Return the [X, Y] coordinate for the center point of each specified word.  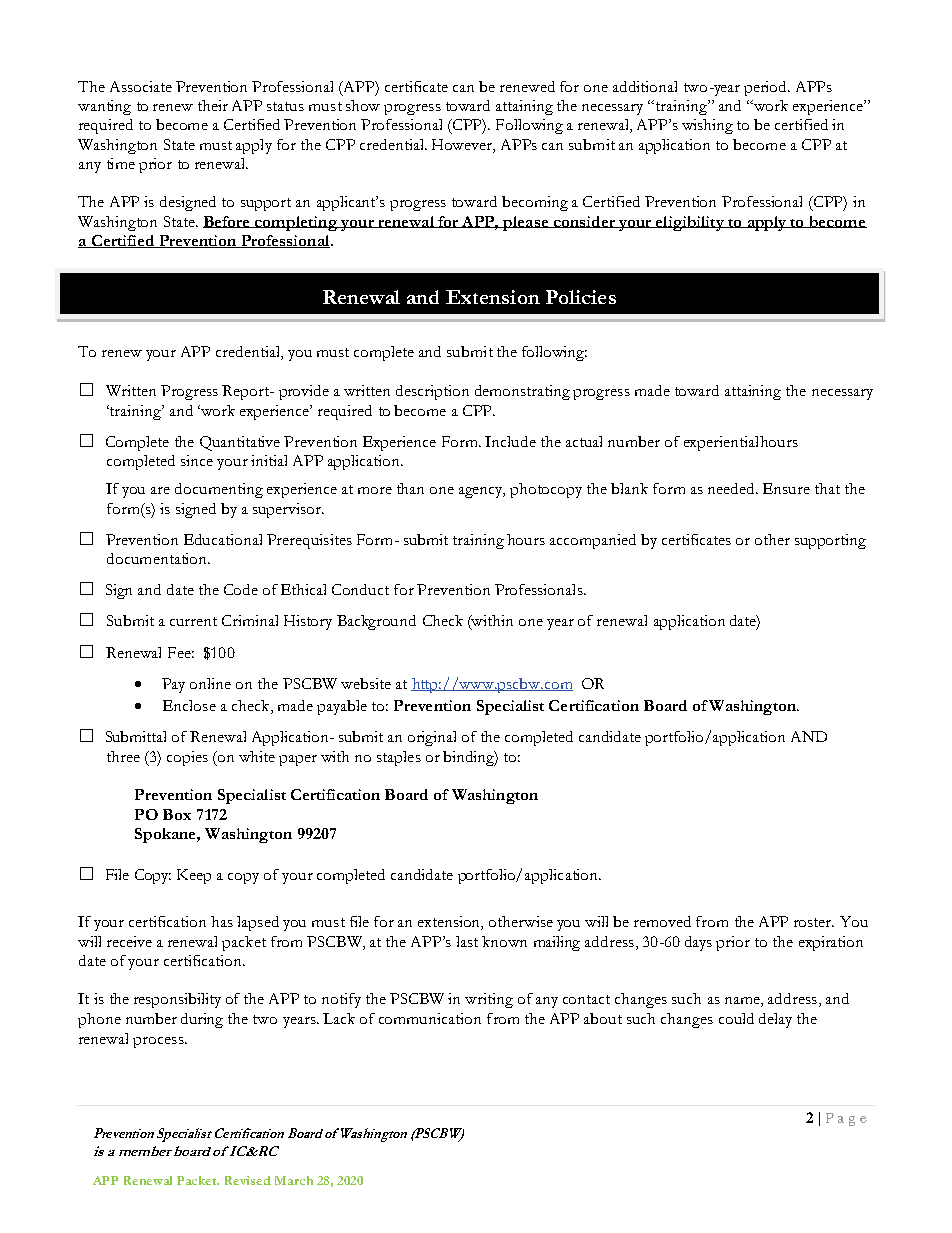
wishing [707, 126]
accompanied [593, 541]
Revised [248, 1180]
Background [376, 622]
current [193, 621]
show [363, 105]
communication [430, 1018]
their [213, 105]
